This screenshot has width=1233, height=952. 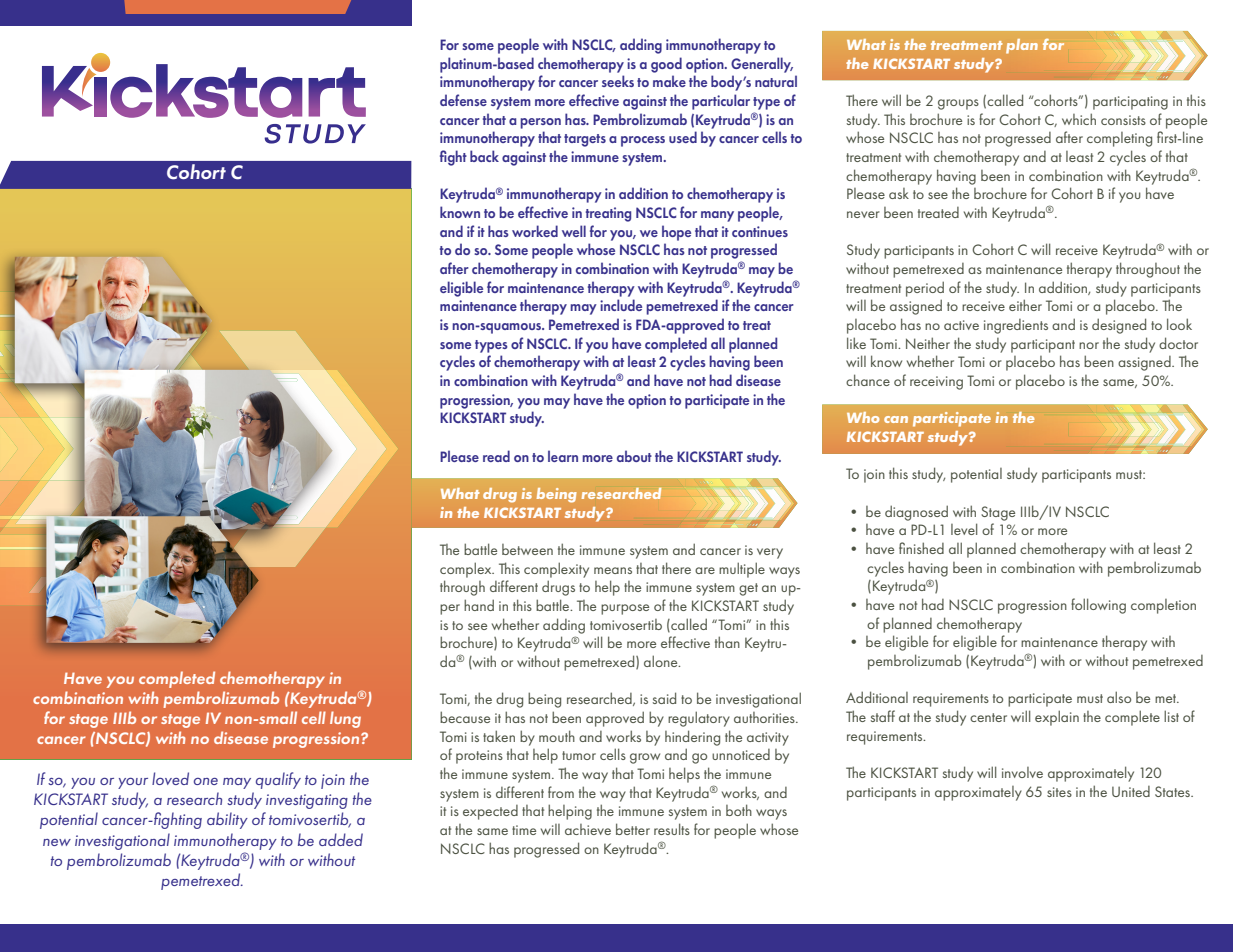 What do you see at coordinates (496, 456) in the screenshot?
I see `read` at bounding box center [496, 456].
